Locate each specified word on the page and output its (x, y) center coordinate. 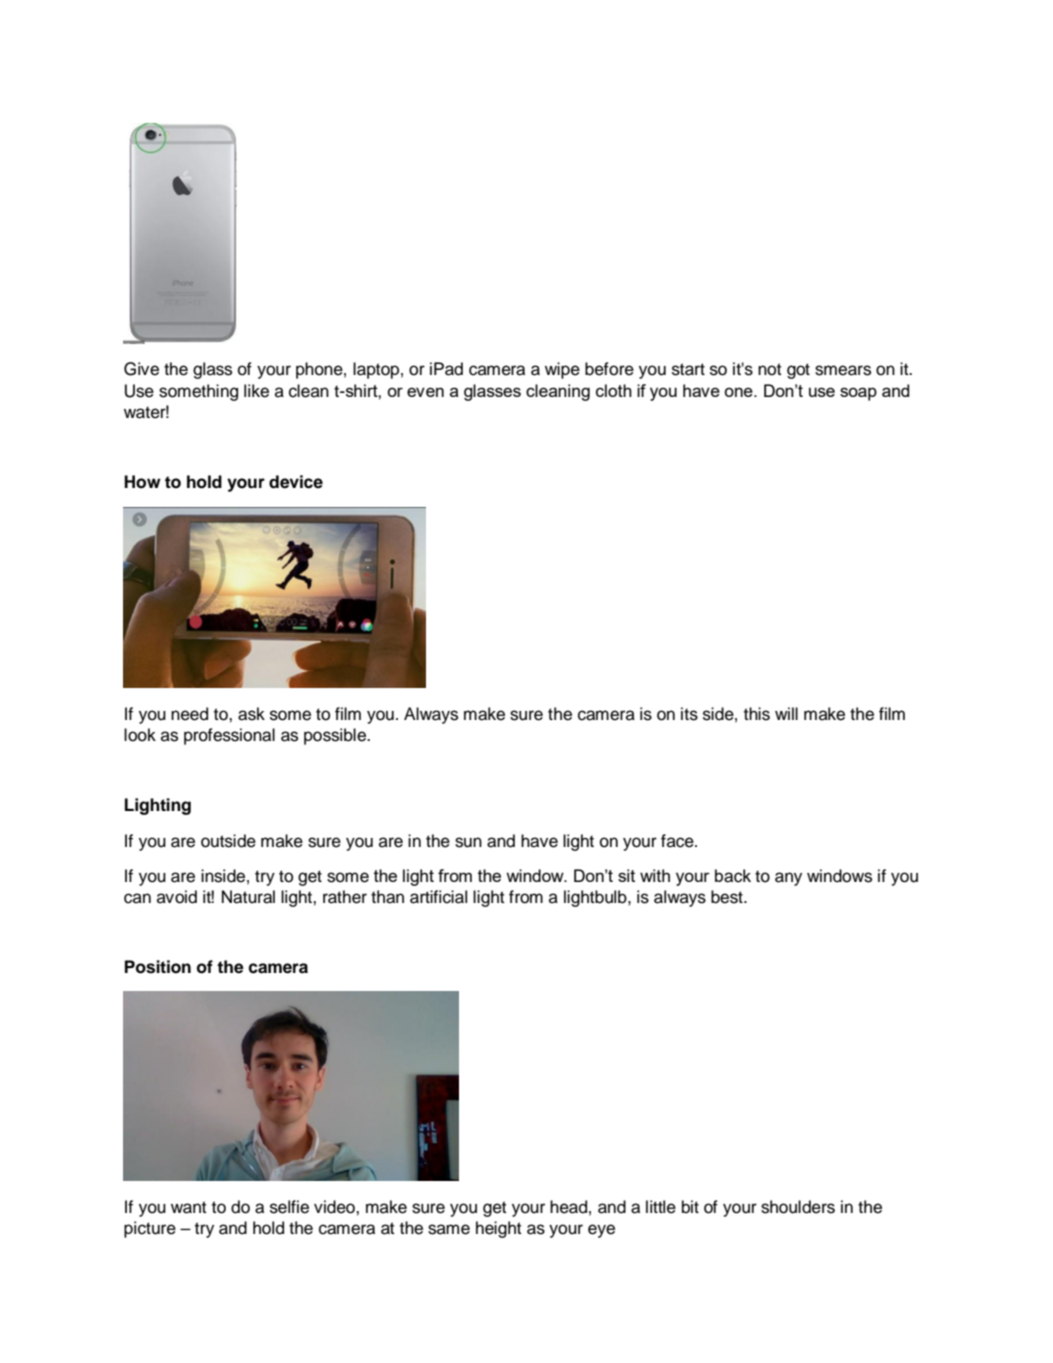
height (498, 1229)
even (425, 392)
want (188, 1207)
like (256, 391)
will (786, 713)
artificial (438, 897)
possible (336, 736)
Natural (248, 897)
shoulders (798, 1207)
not (769, 369)
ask (251, 714)
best (728, 897)
